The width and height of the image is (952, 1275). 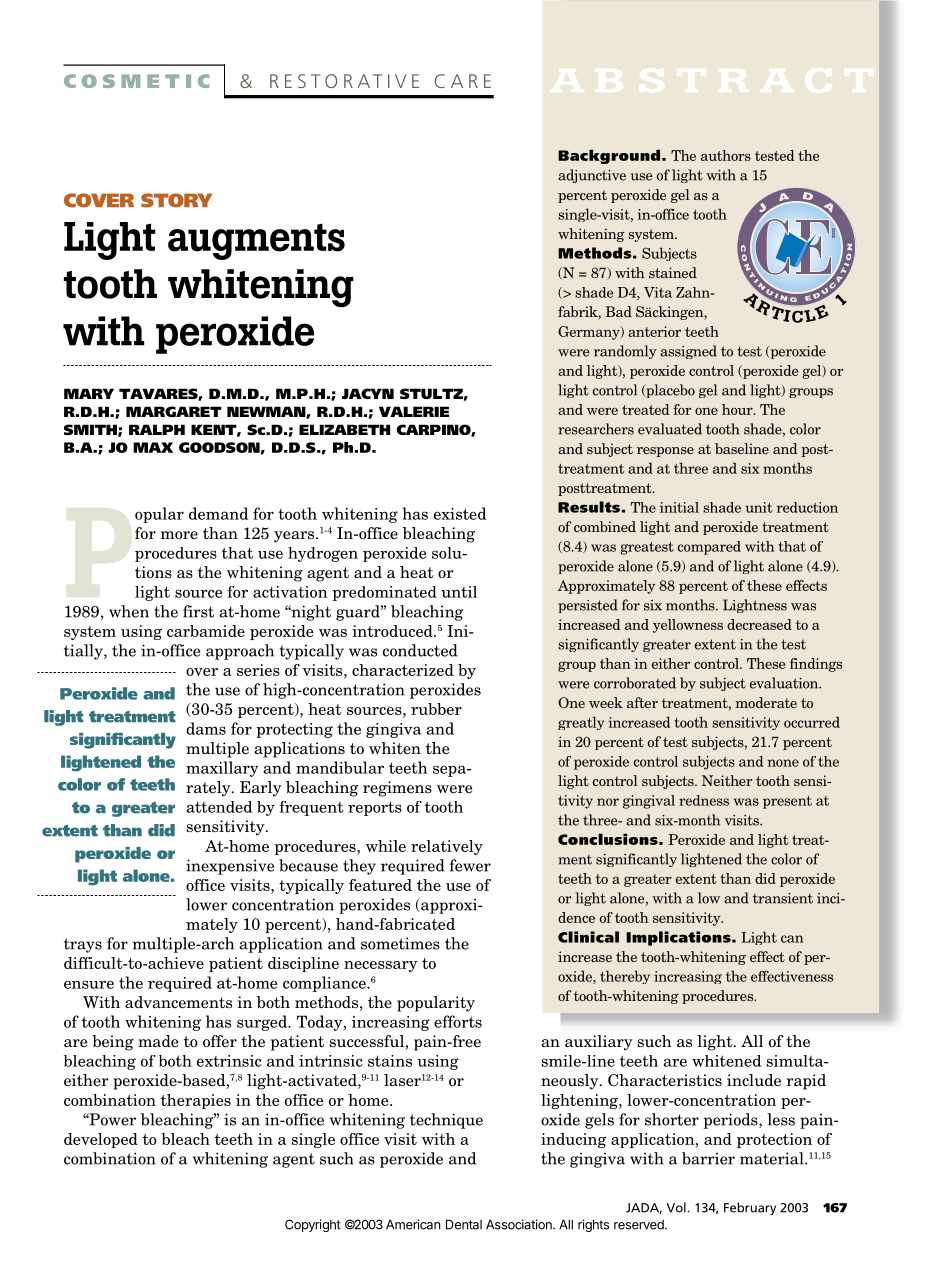 I want to click on hour, so click(x=738, y=409).
